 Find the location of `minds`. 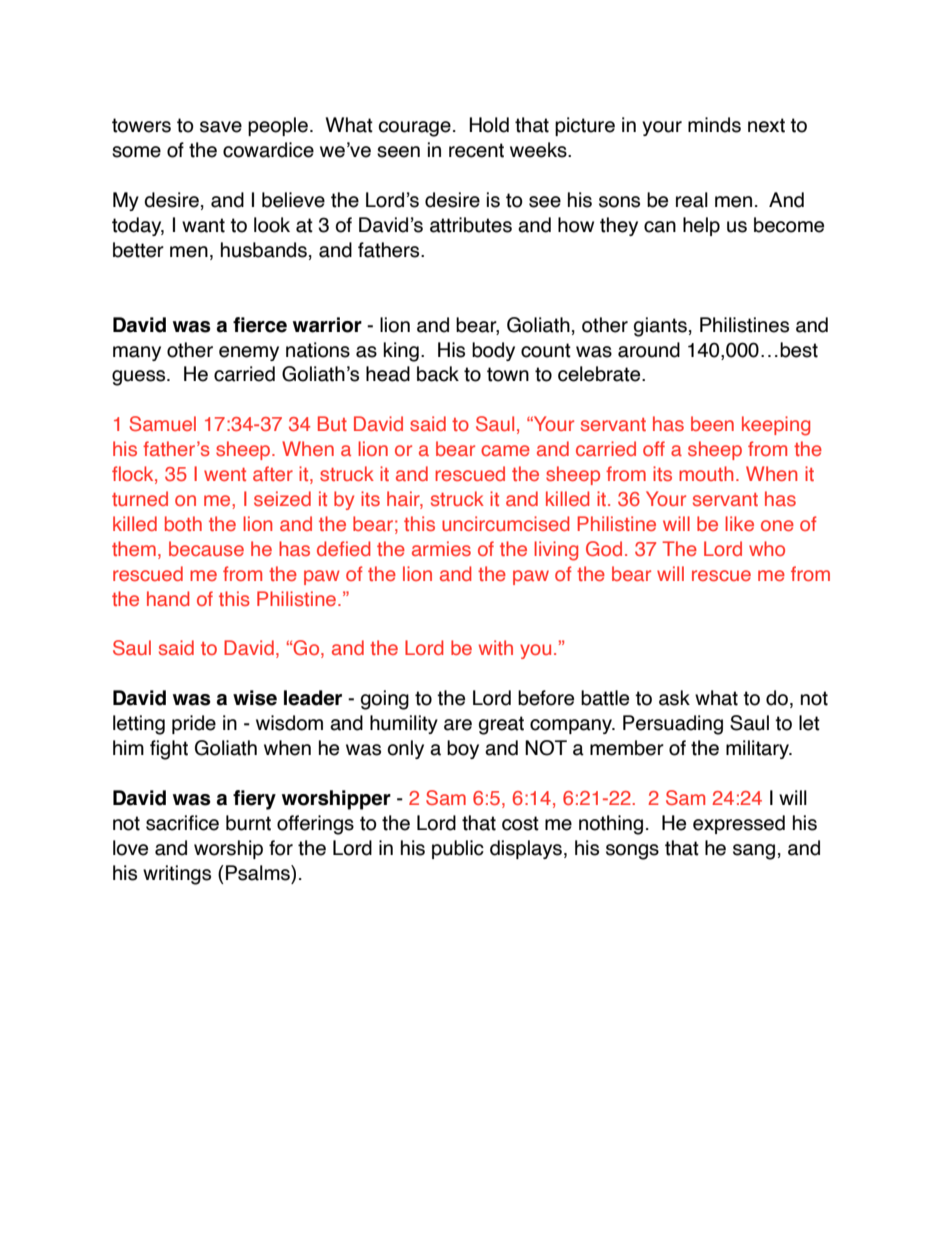

minds is located at coordinates (714, 125).
